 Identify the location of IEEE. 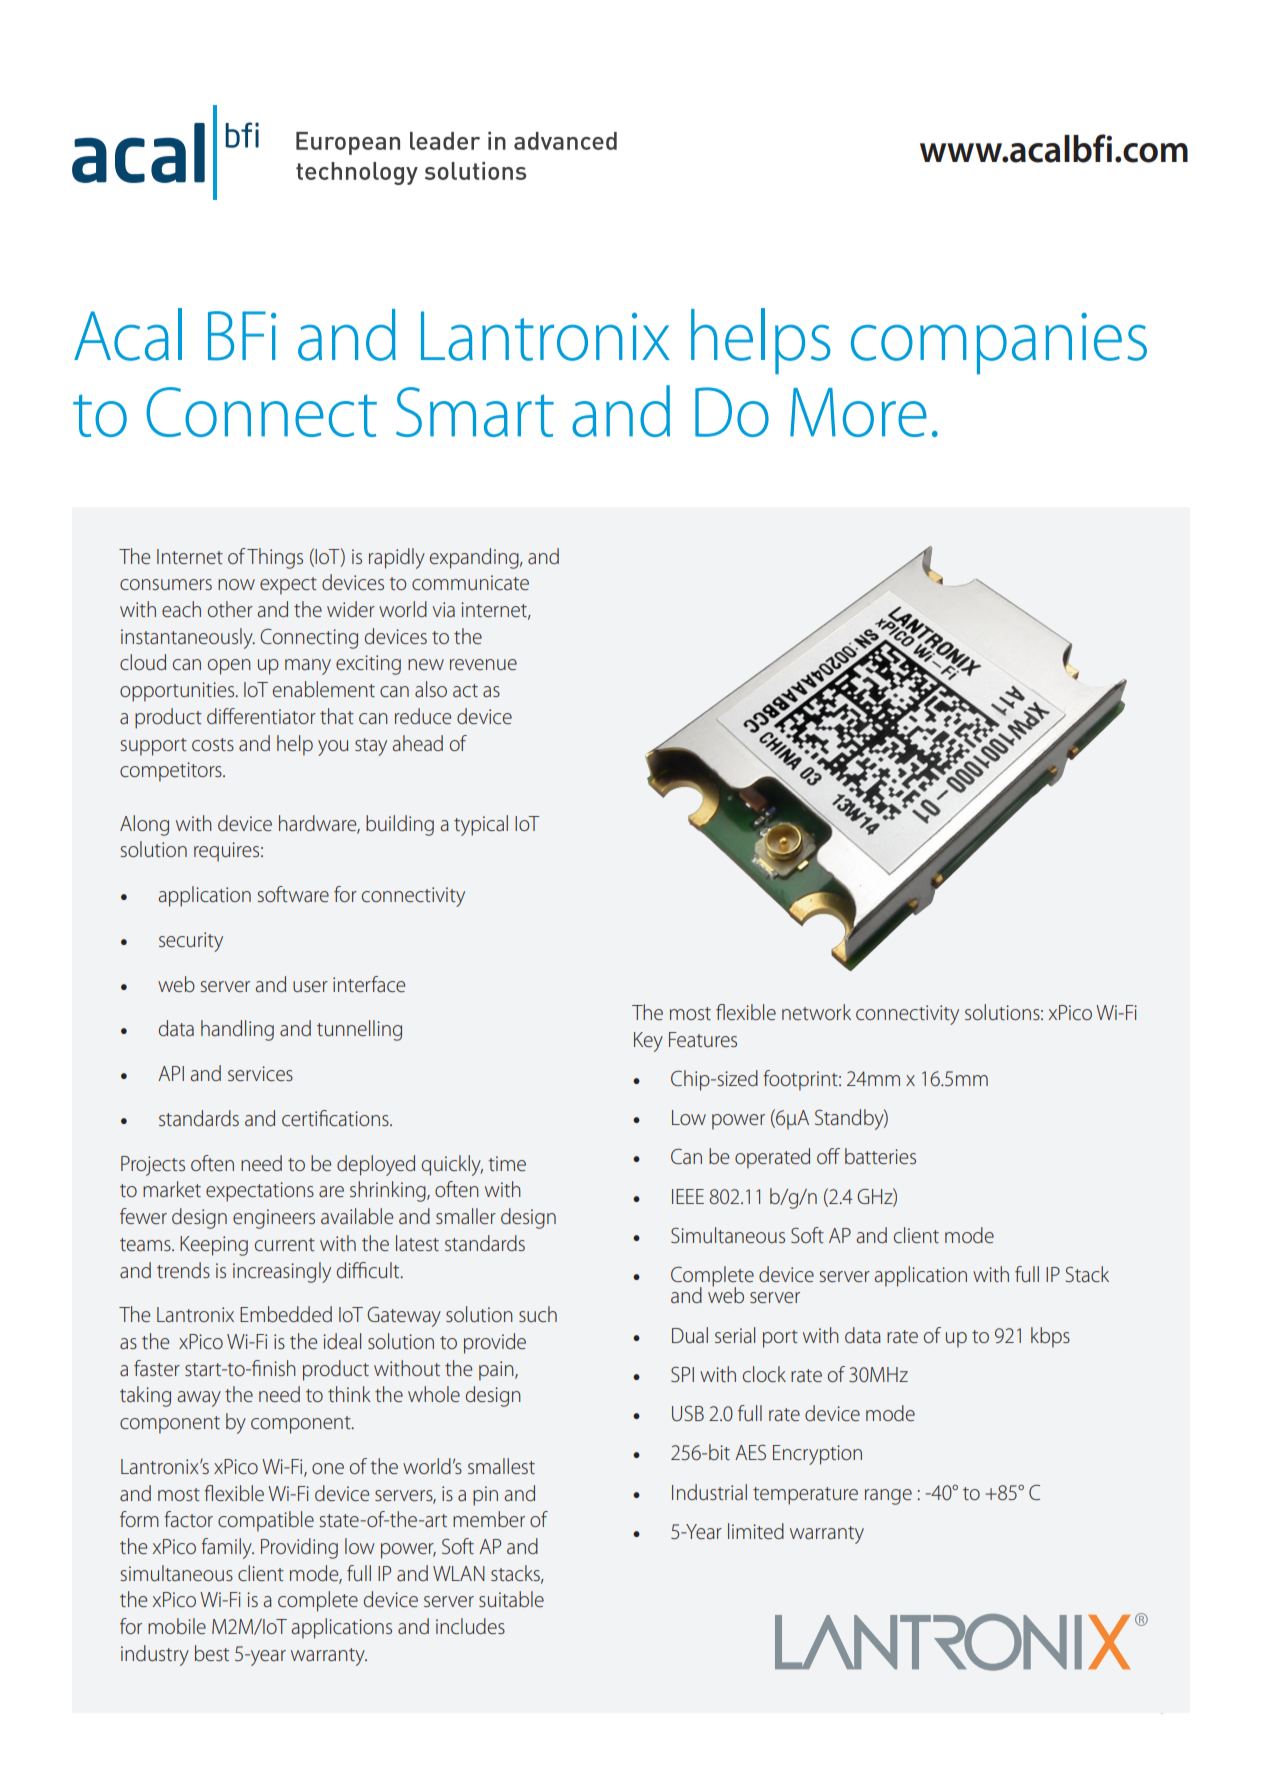
(688, 1196).
